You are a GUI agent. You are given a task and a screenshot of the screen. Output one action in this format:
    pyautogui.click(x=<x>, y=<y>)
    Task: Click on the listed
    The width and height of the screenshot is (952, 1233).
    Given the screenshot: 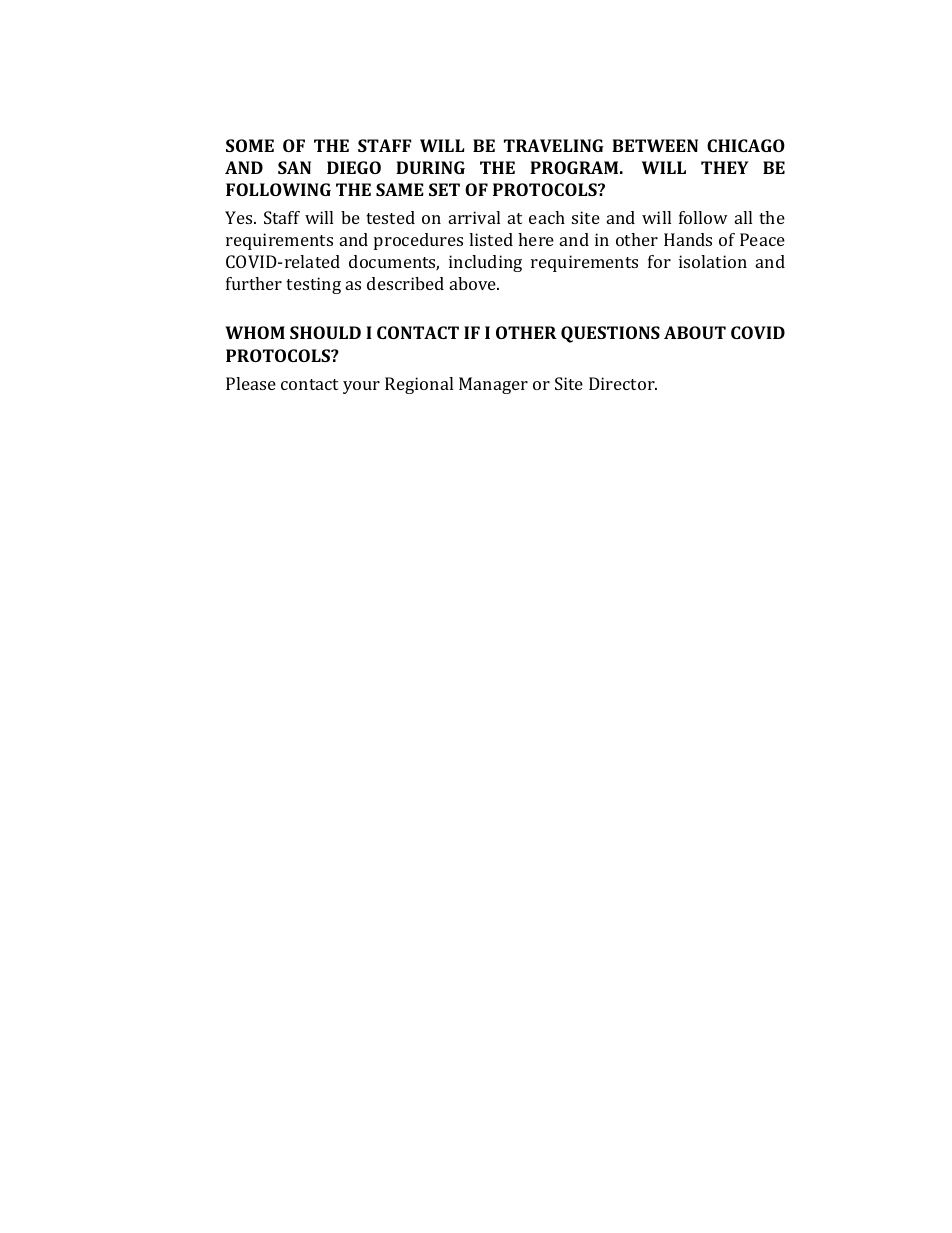 What is the action you would take?
    pyautogui.click(x=491, y=239)
